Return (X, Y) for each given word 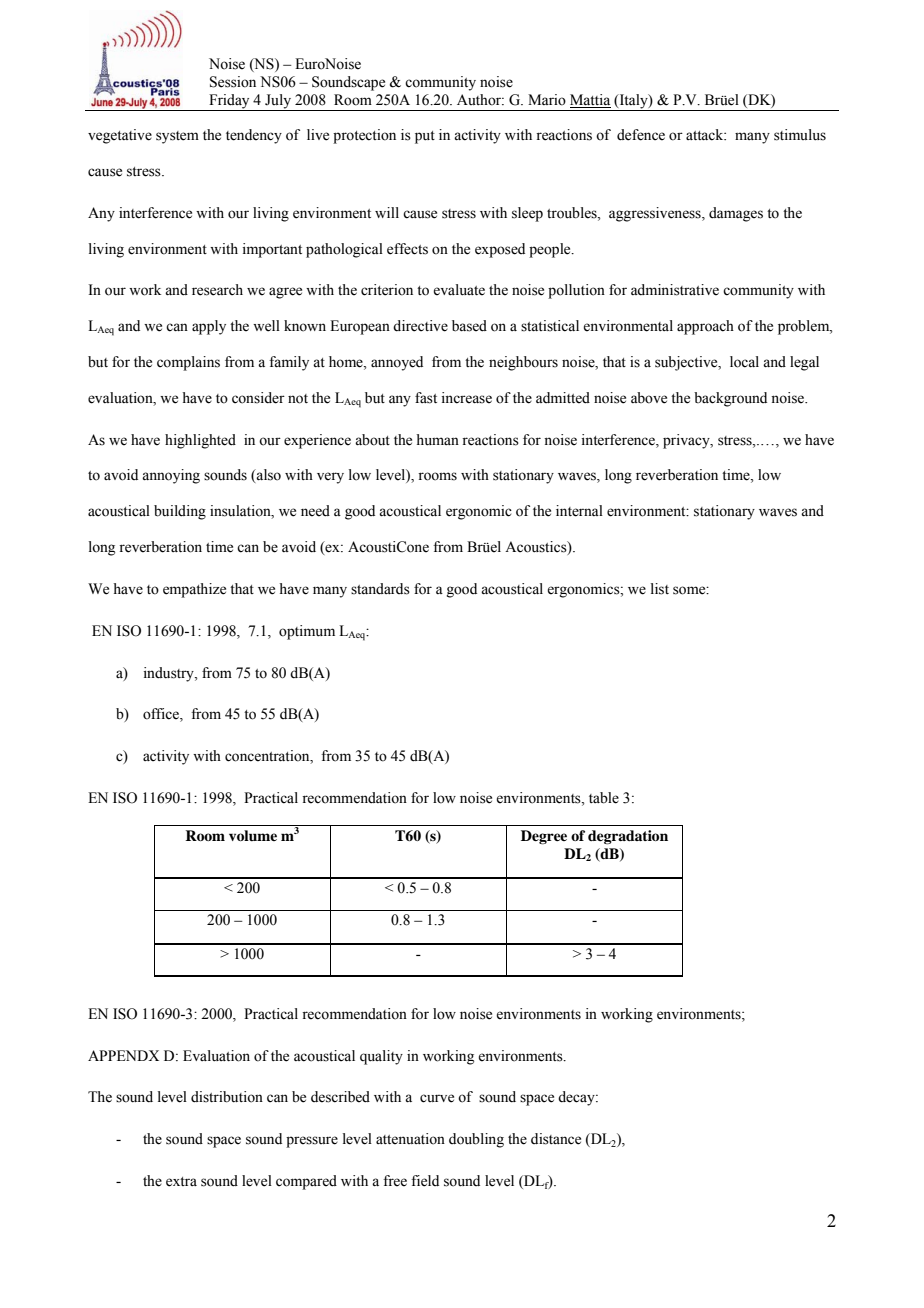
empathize (194, 590)
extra (181, 1182)
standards (380, 589)
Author (480, 100)
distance (556, 1139)
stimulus (800, 135)
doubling (476, 1140)
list (660, 589)
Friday (229, 102)
